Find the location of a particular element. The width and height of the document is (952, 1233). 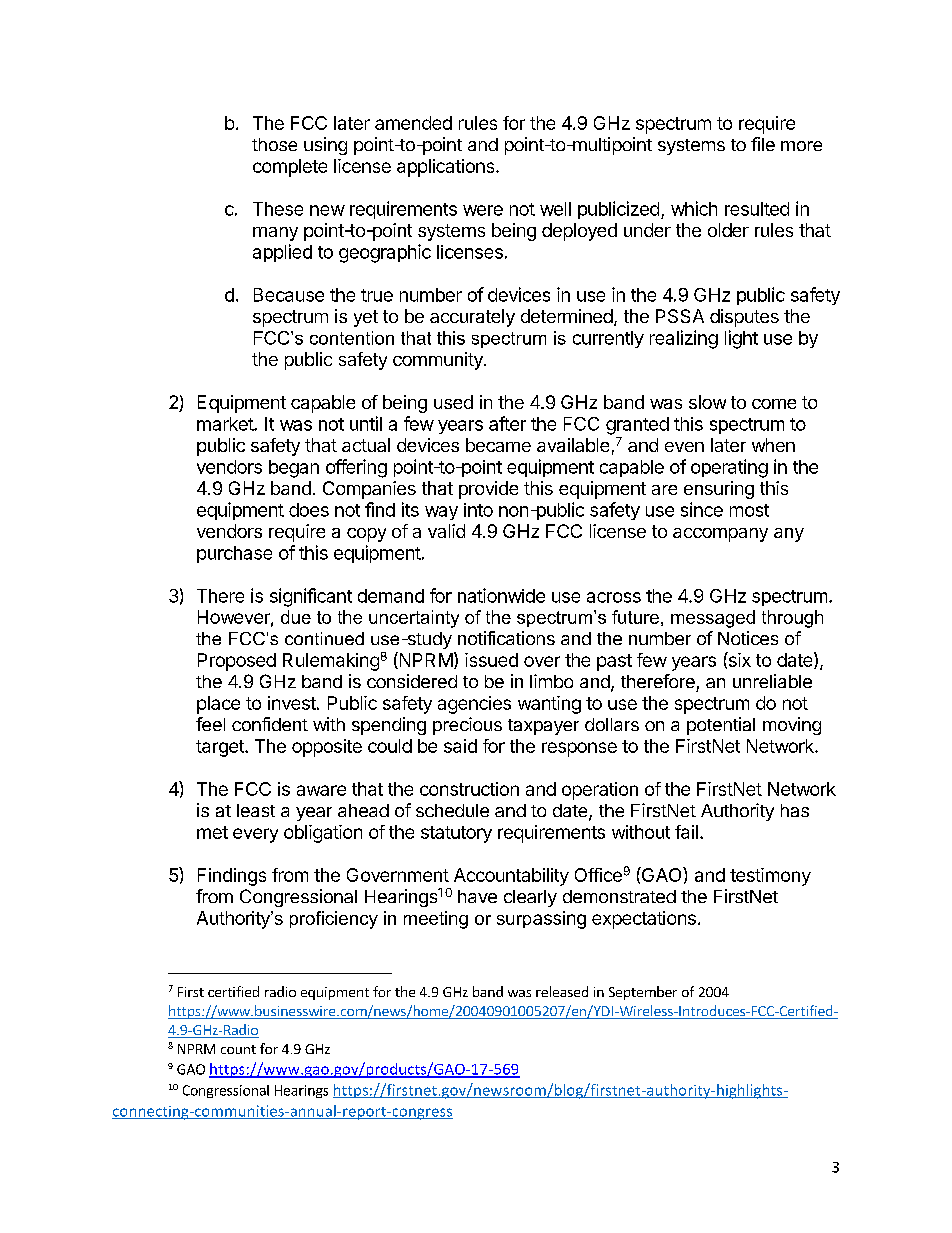

proficiency is located at coordinates (334, 920).
